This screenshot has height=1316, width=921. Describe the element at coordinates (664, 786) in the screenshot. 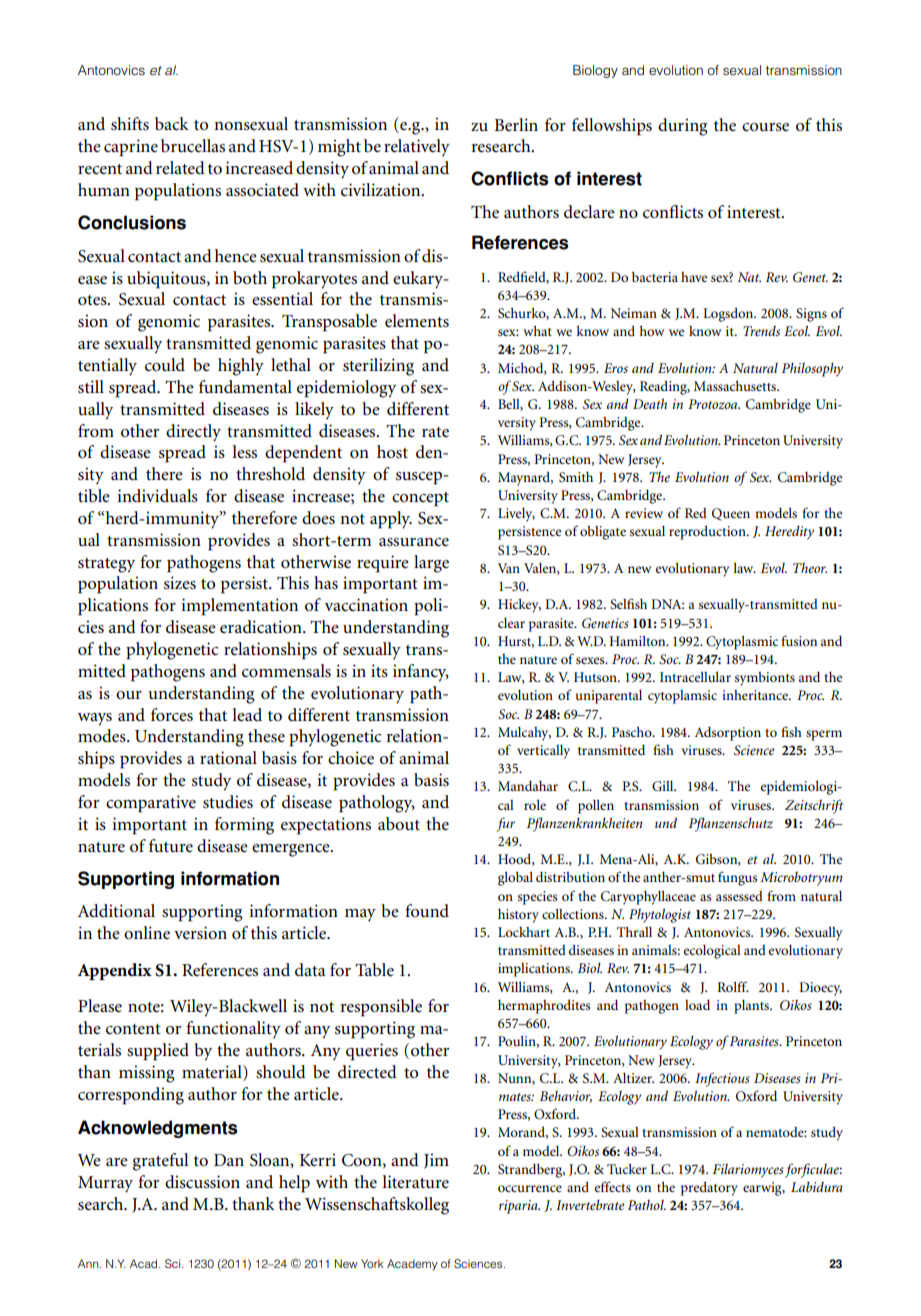

I see `Gill` at that location.
